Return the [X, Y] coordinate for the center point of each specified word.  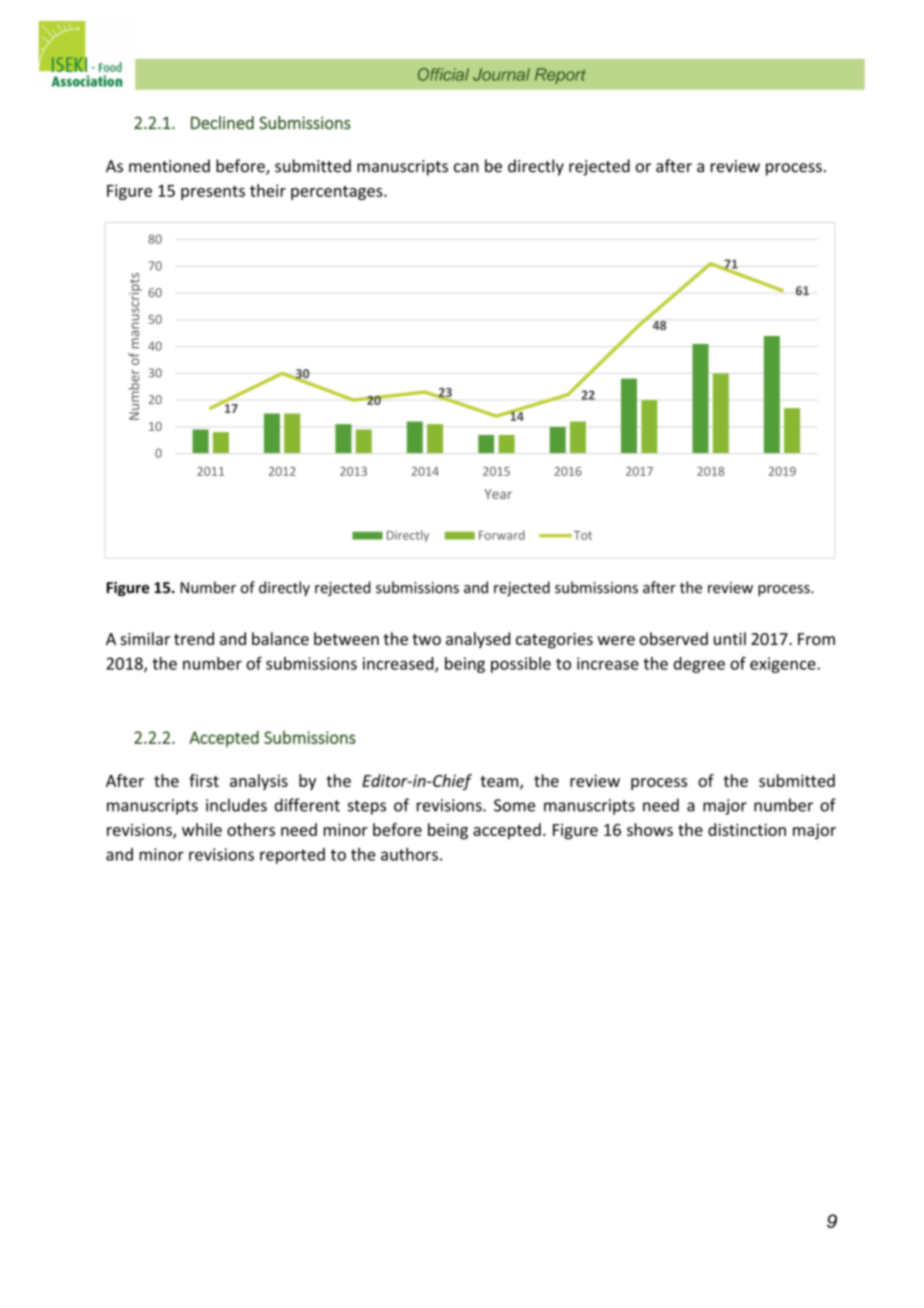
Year [498, 494]
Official [443, 74]
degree [699, 665]
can [466, 168]
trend [194, 638]
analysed [478, 640]
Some [514, 805]
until [730, 638]
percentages [338, 193]
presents [213, 193]
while [202, 829]
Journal [501, 74]
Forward [502, 535]
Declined [222, 123]
